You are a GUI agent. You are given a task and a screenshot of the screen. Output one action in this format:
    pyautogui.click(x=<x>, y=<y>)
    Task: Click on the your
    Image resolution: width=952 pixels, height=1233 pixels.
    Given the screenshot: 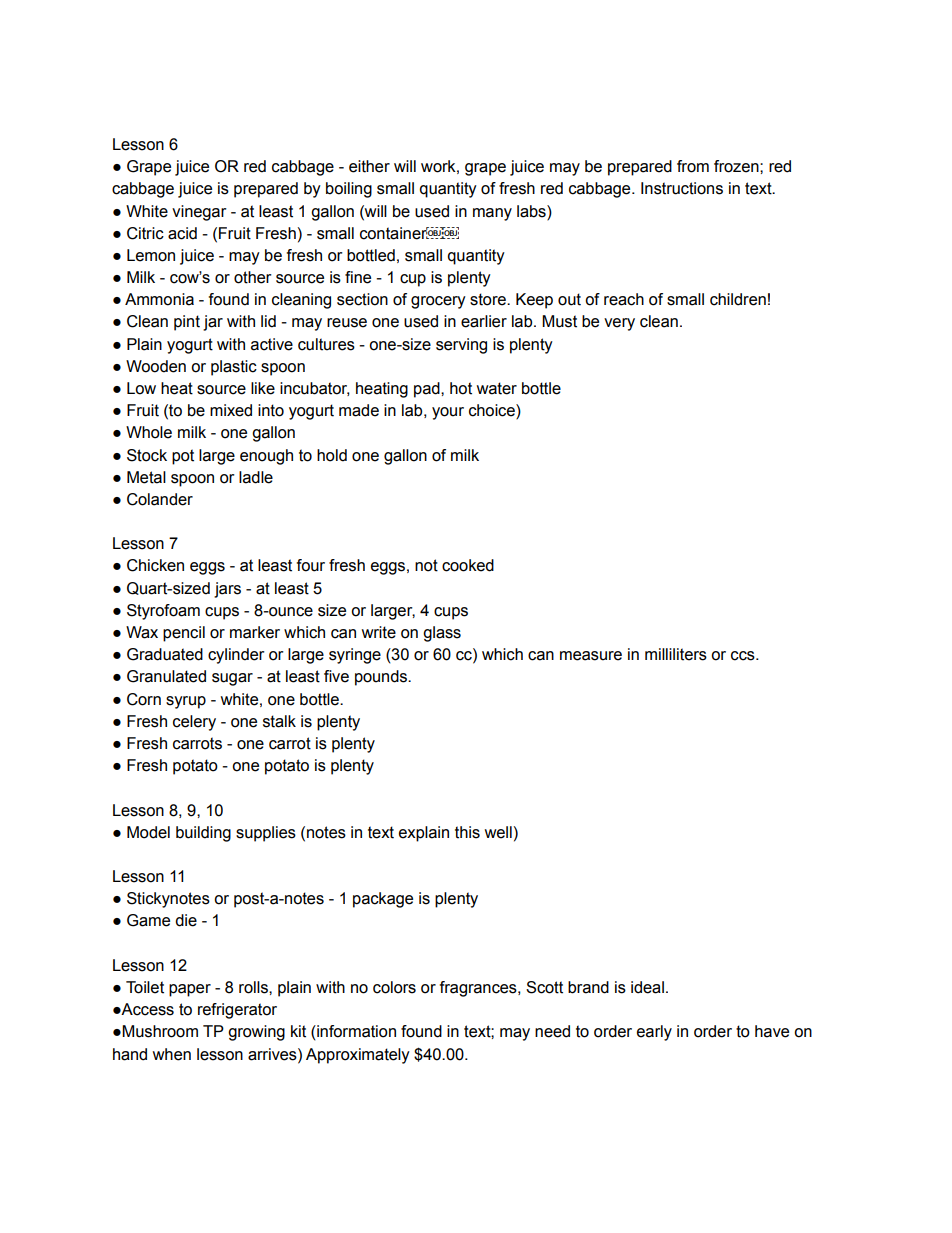 What is the action you would take?
    pyautogui.click(x=448, y=413)
